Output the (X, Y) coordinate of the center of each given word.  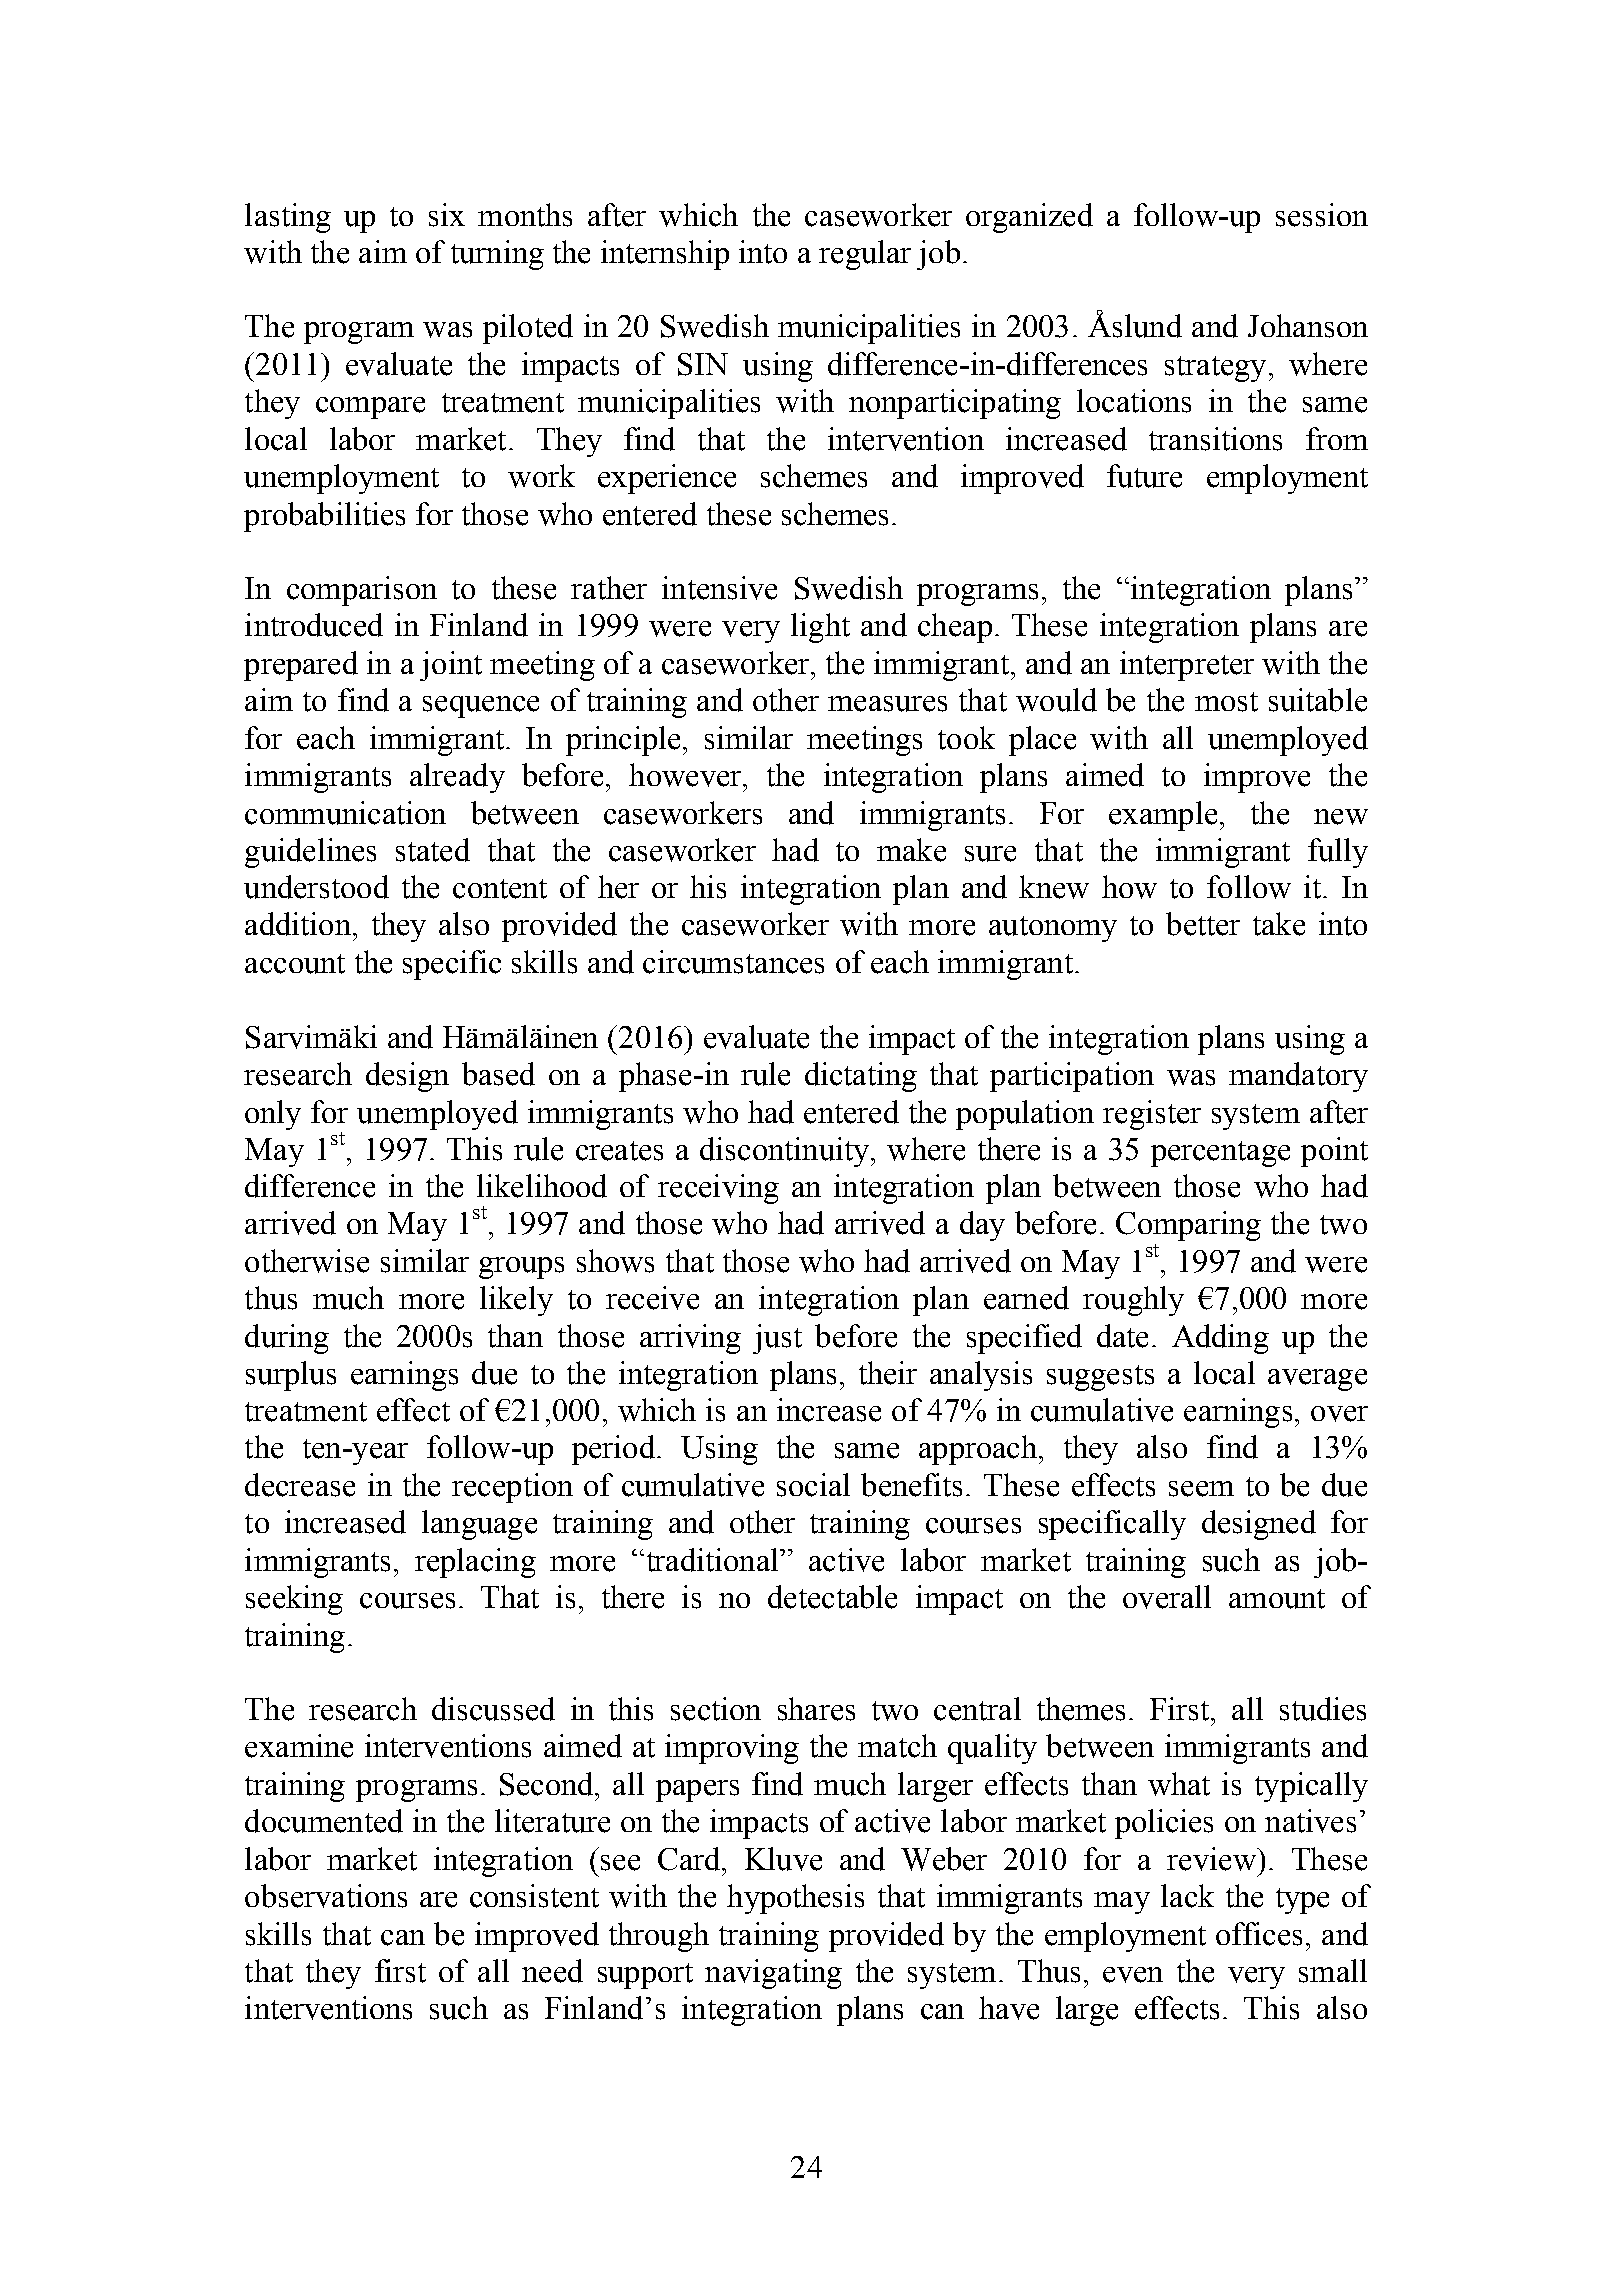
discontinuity (784, 1152)
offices (1259, 1934)
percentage (1220, 1154)
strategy (1215, 369)
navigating (773, 1974)
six (447, 215)
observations (326, 1896)
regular (865, 255)
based (498, 1074)
